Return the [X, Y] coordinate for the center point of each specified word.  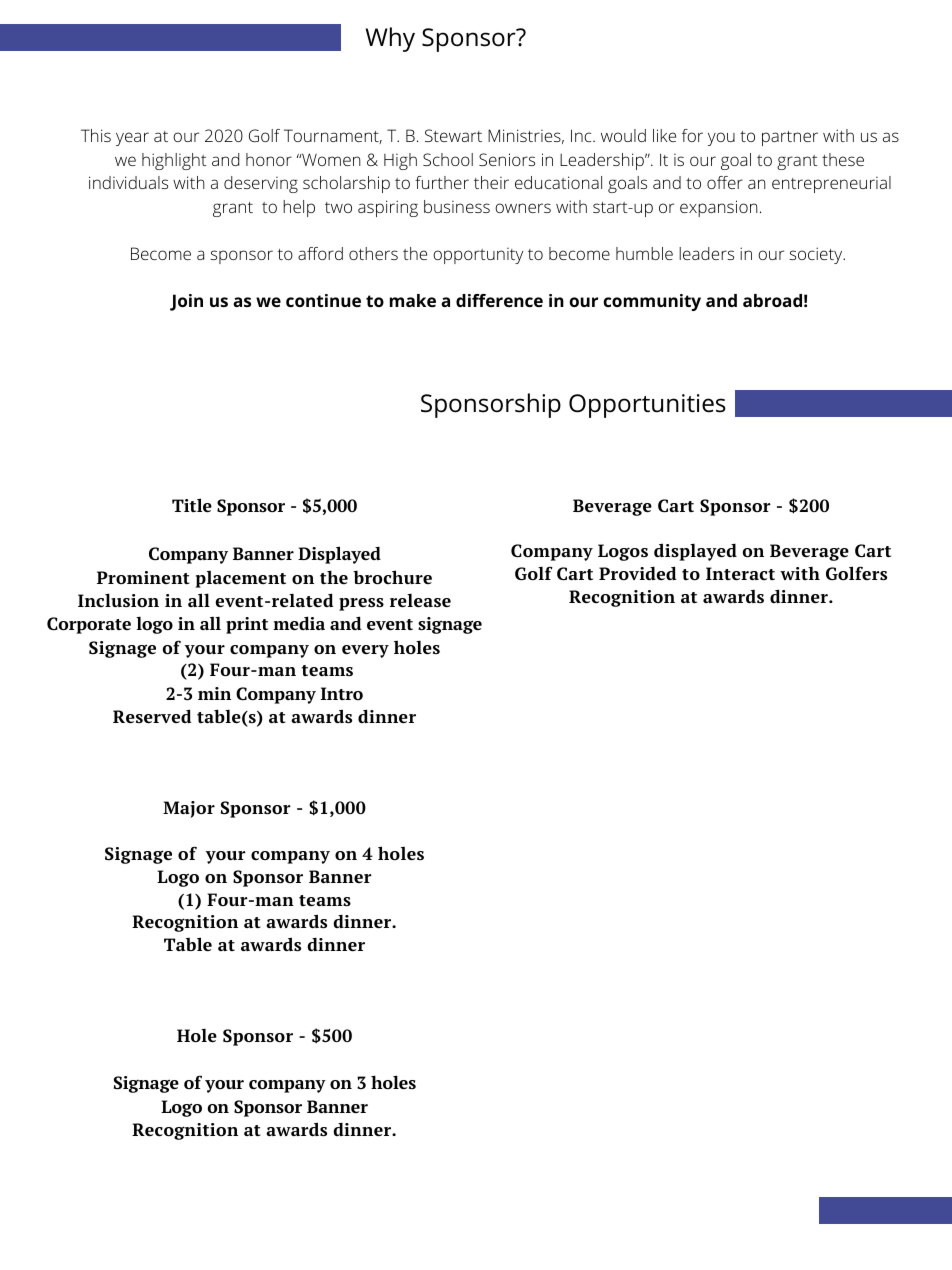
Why [390, 39]
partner [790, 138]
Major [189, 809]
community [652, 302]
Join [186, 302]
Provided [637, 573]
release [420, 600]
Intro [342, 693]
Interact [740, 574]
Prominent [143, 578]
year [132, 139]
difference [499, 300]
